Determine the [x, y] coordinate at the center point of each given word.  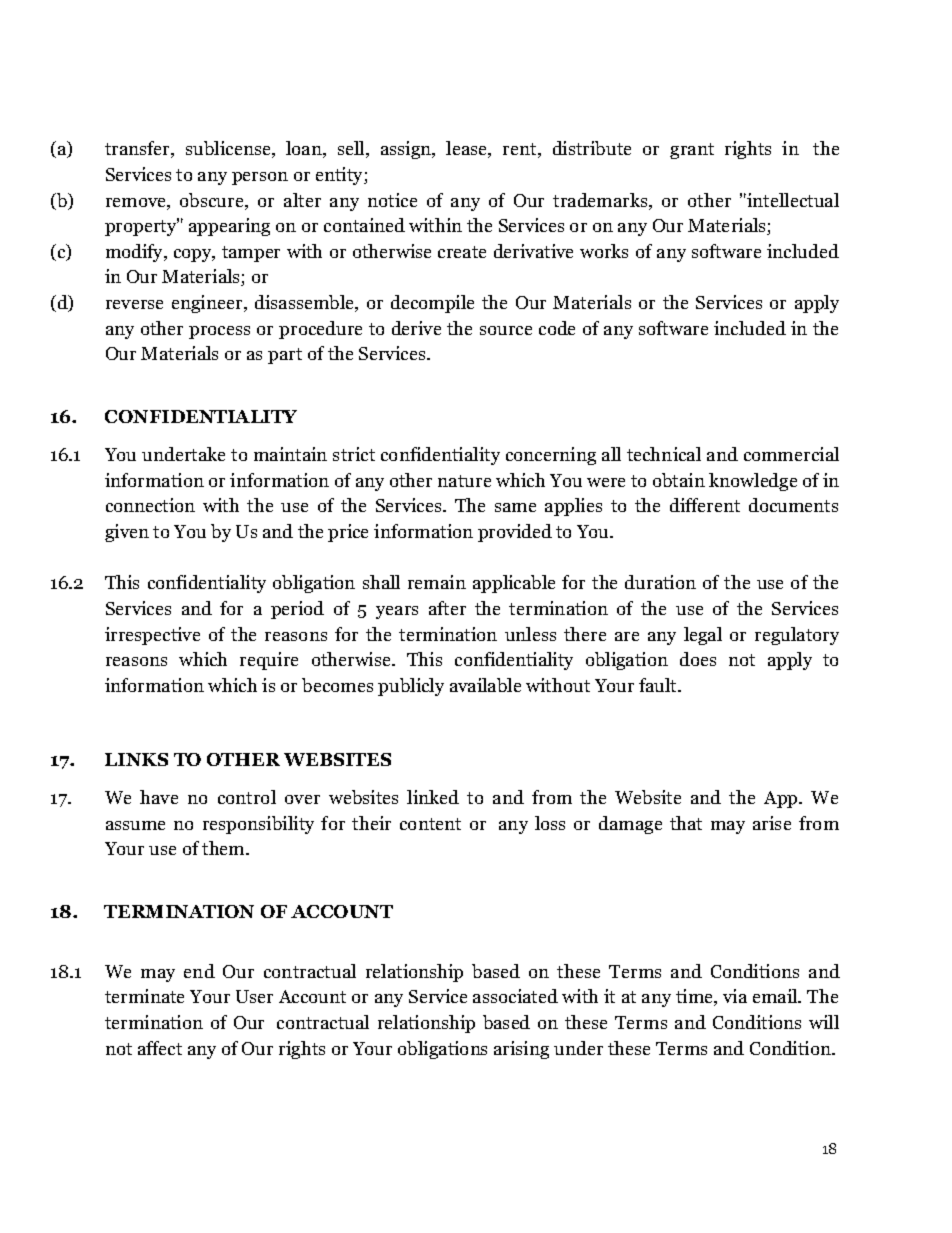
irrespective [152, 636]
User [254, 996]
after [447, 608]
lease [468, 149]
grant [692, 151]
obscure [213, 201]
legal [703, 636]
